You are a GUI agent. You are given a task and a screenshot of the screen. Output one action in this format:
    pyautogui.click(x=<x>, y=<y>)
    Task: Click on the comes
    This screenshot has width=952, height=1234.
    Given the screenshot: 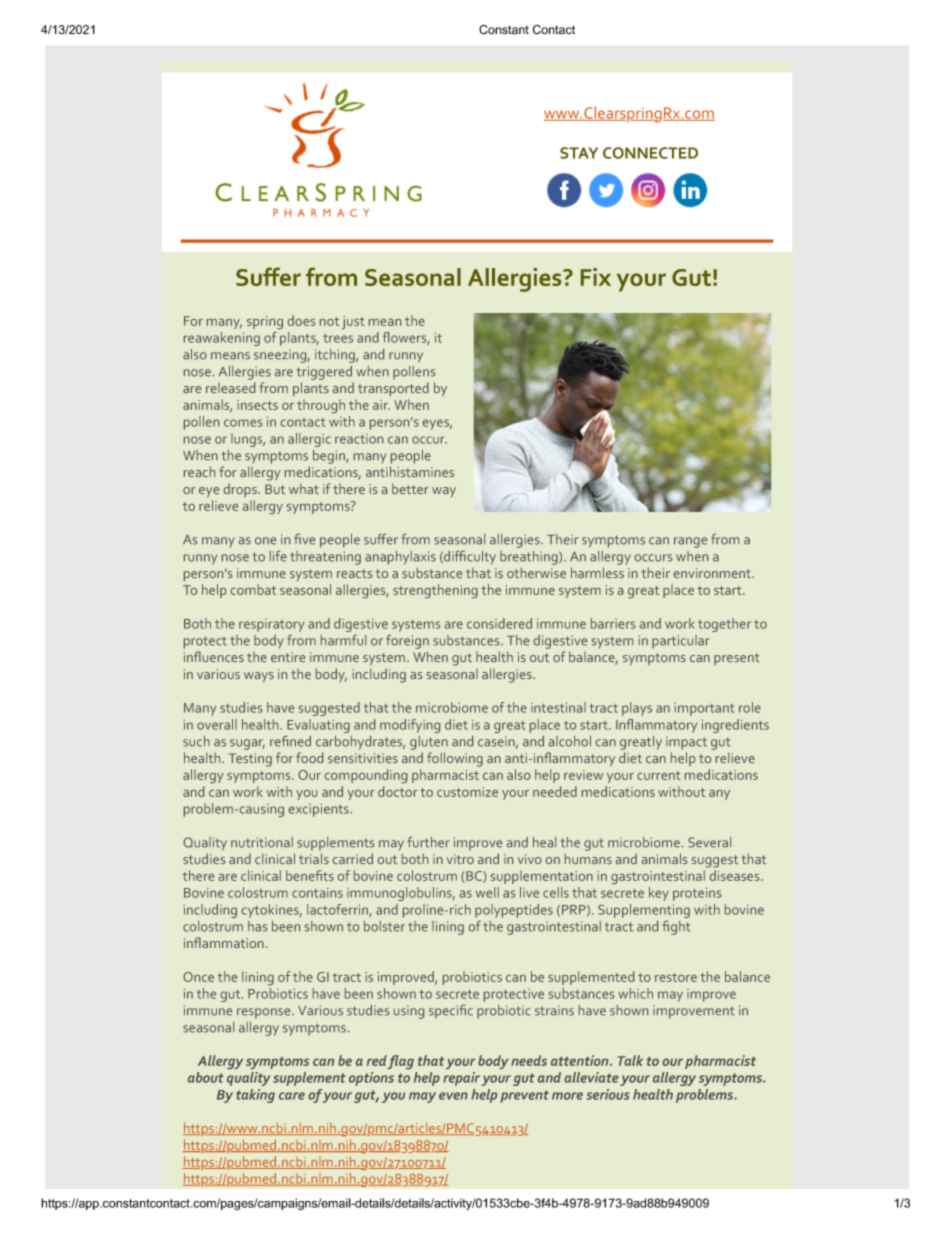 What is the action you would take?
    pyautogui.click(x=243, y=423)
